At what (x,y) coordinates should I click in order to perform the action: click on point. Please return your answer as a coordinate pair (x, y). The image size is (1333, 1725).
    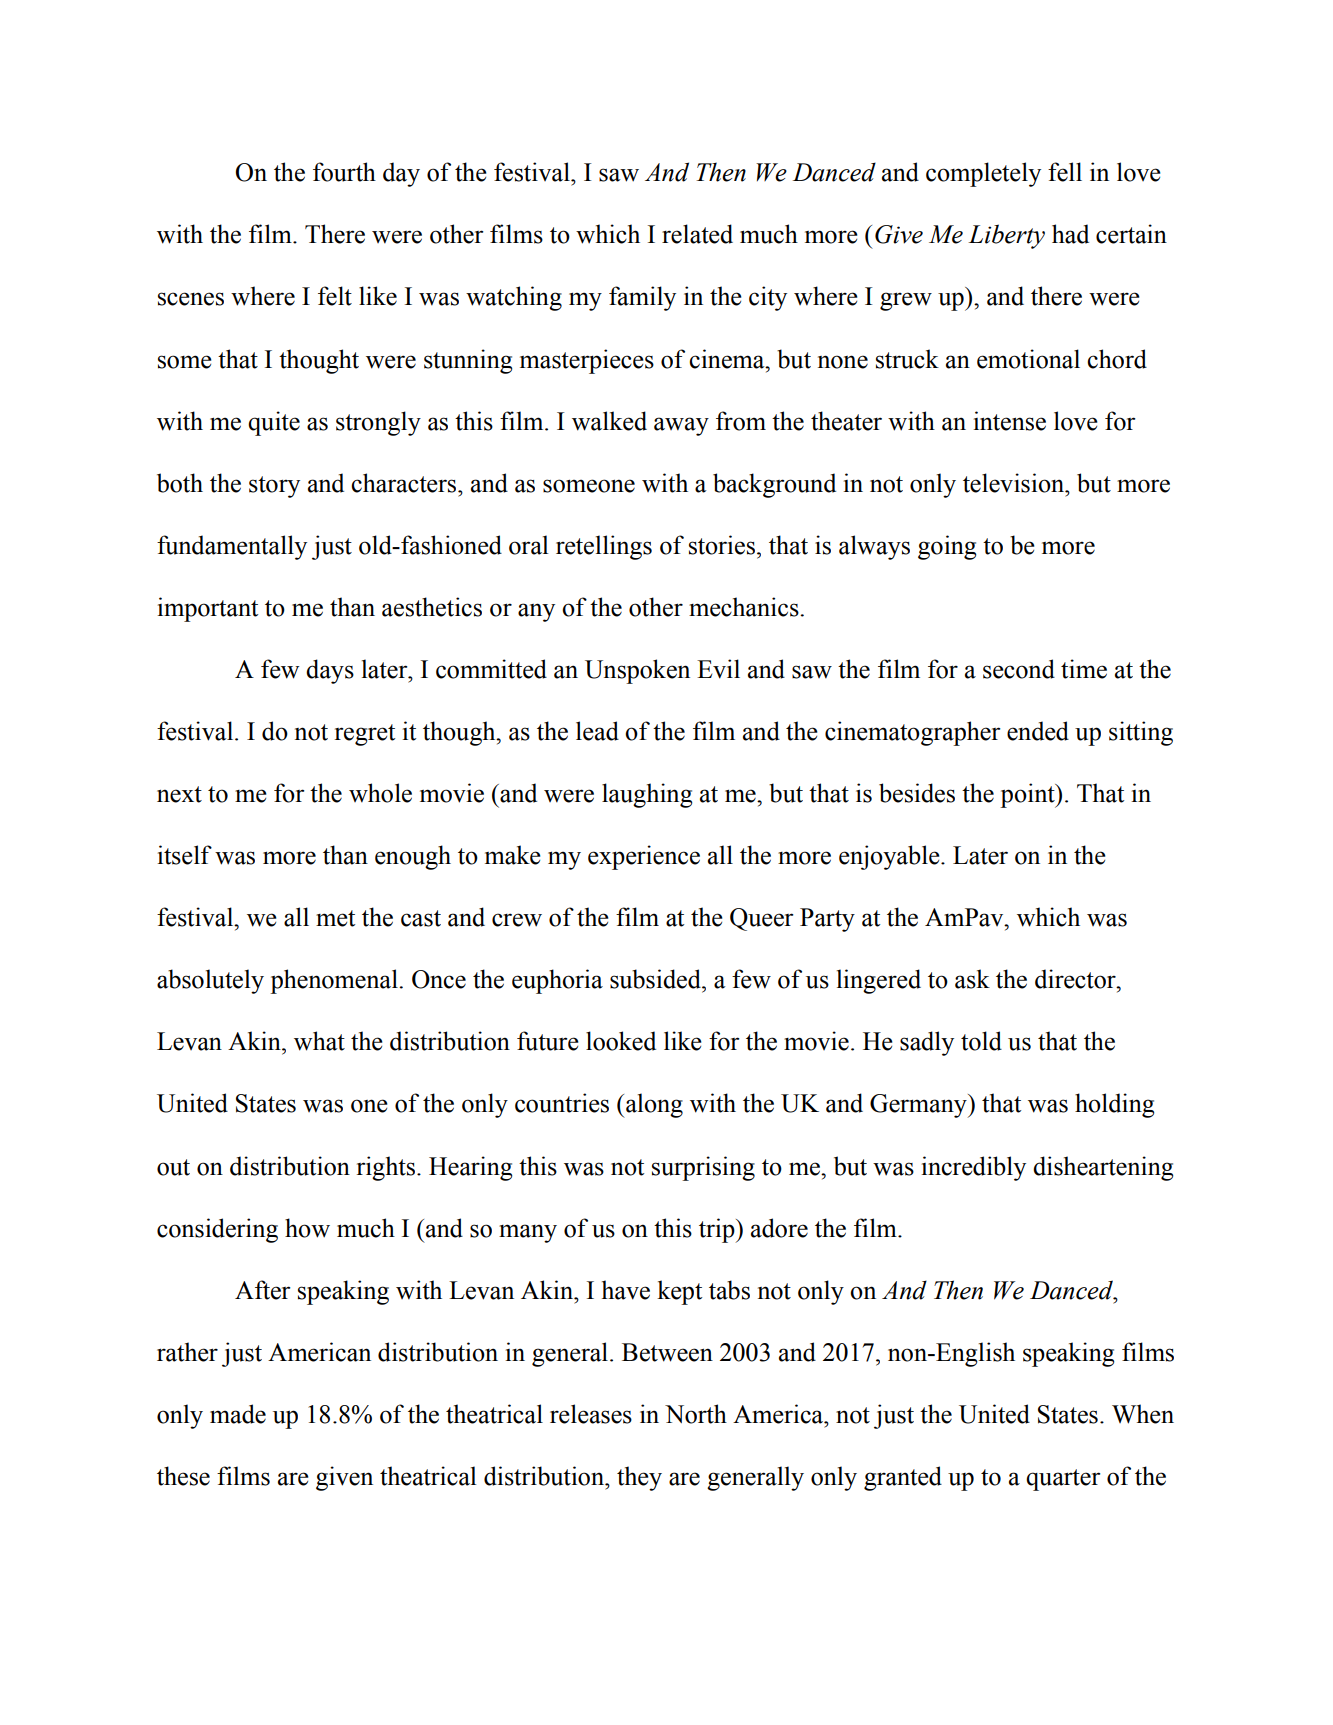
    Looking at the image, I should click on (1028, 795).
